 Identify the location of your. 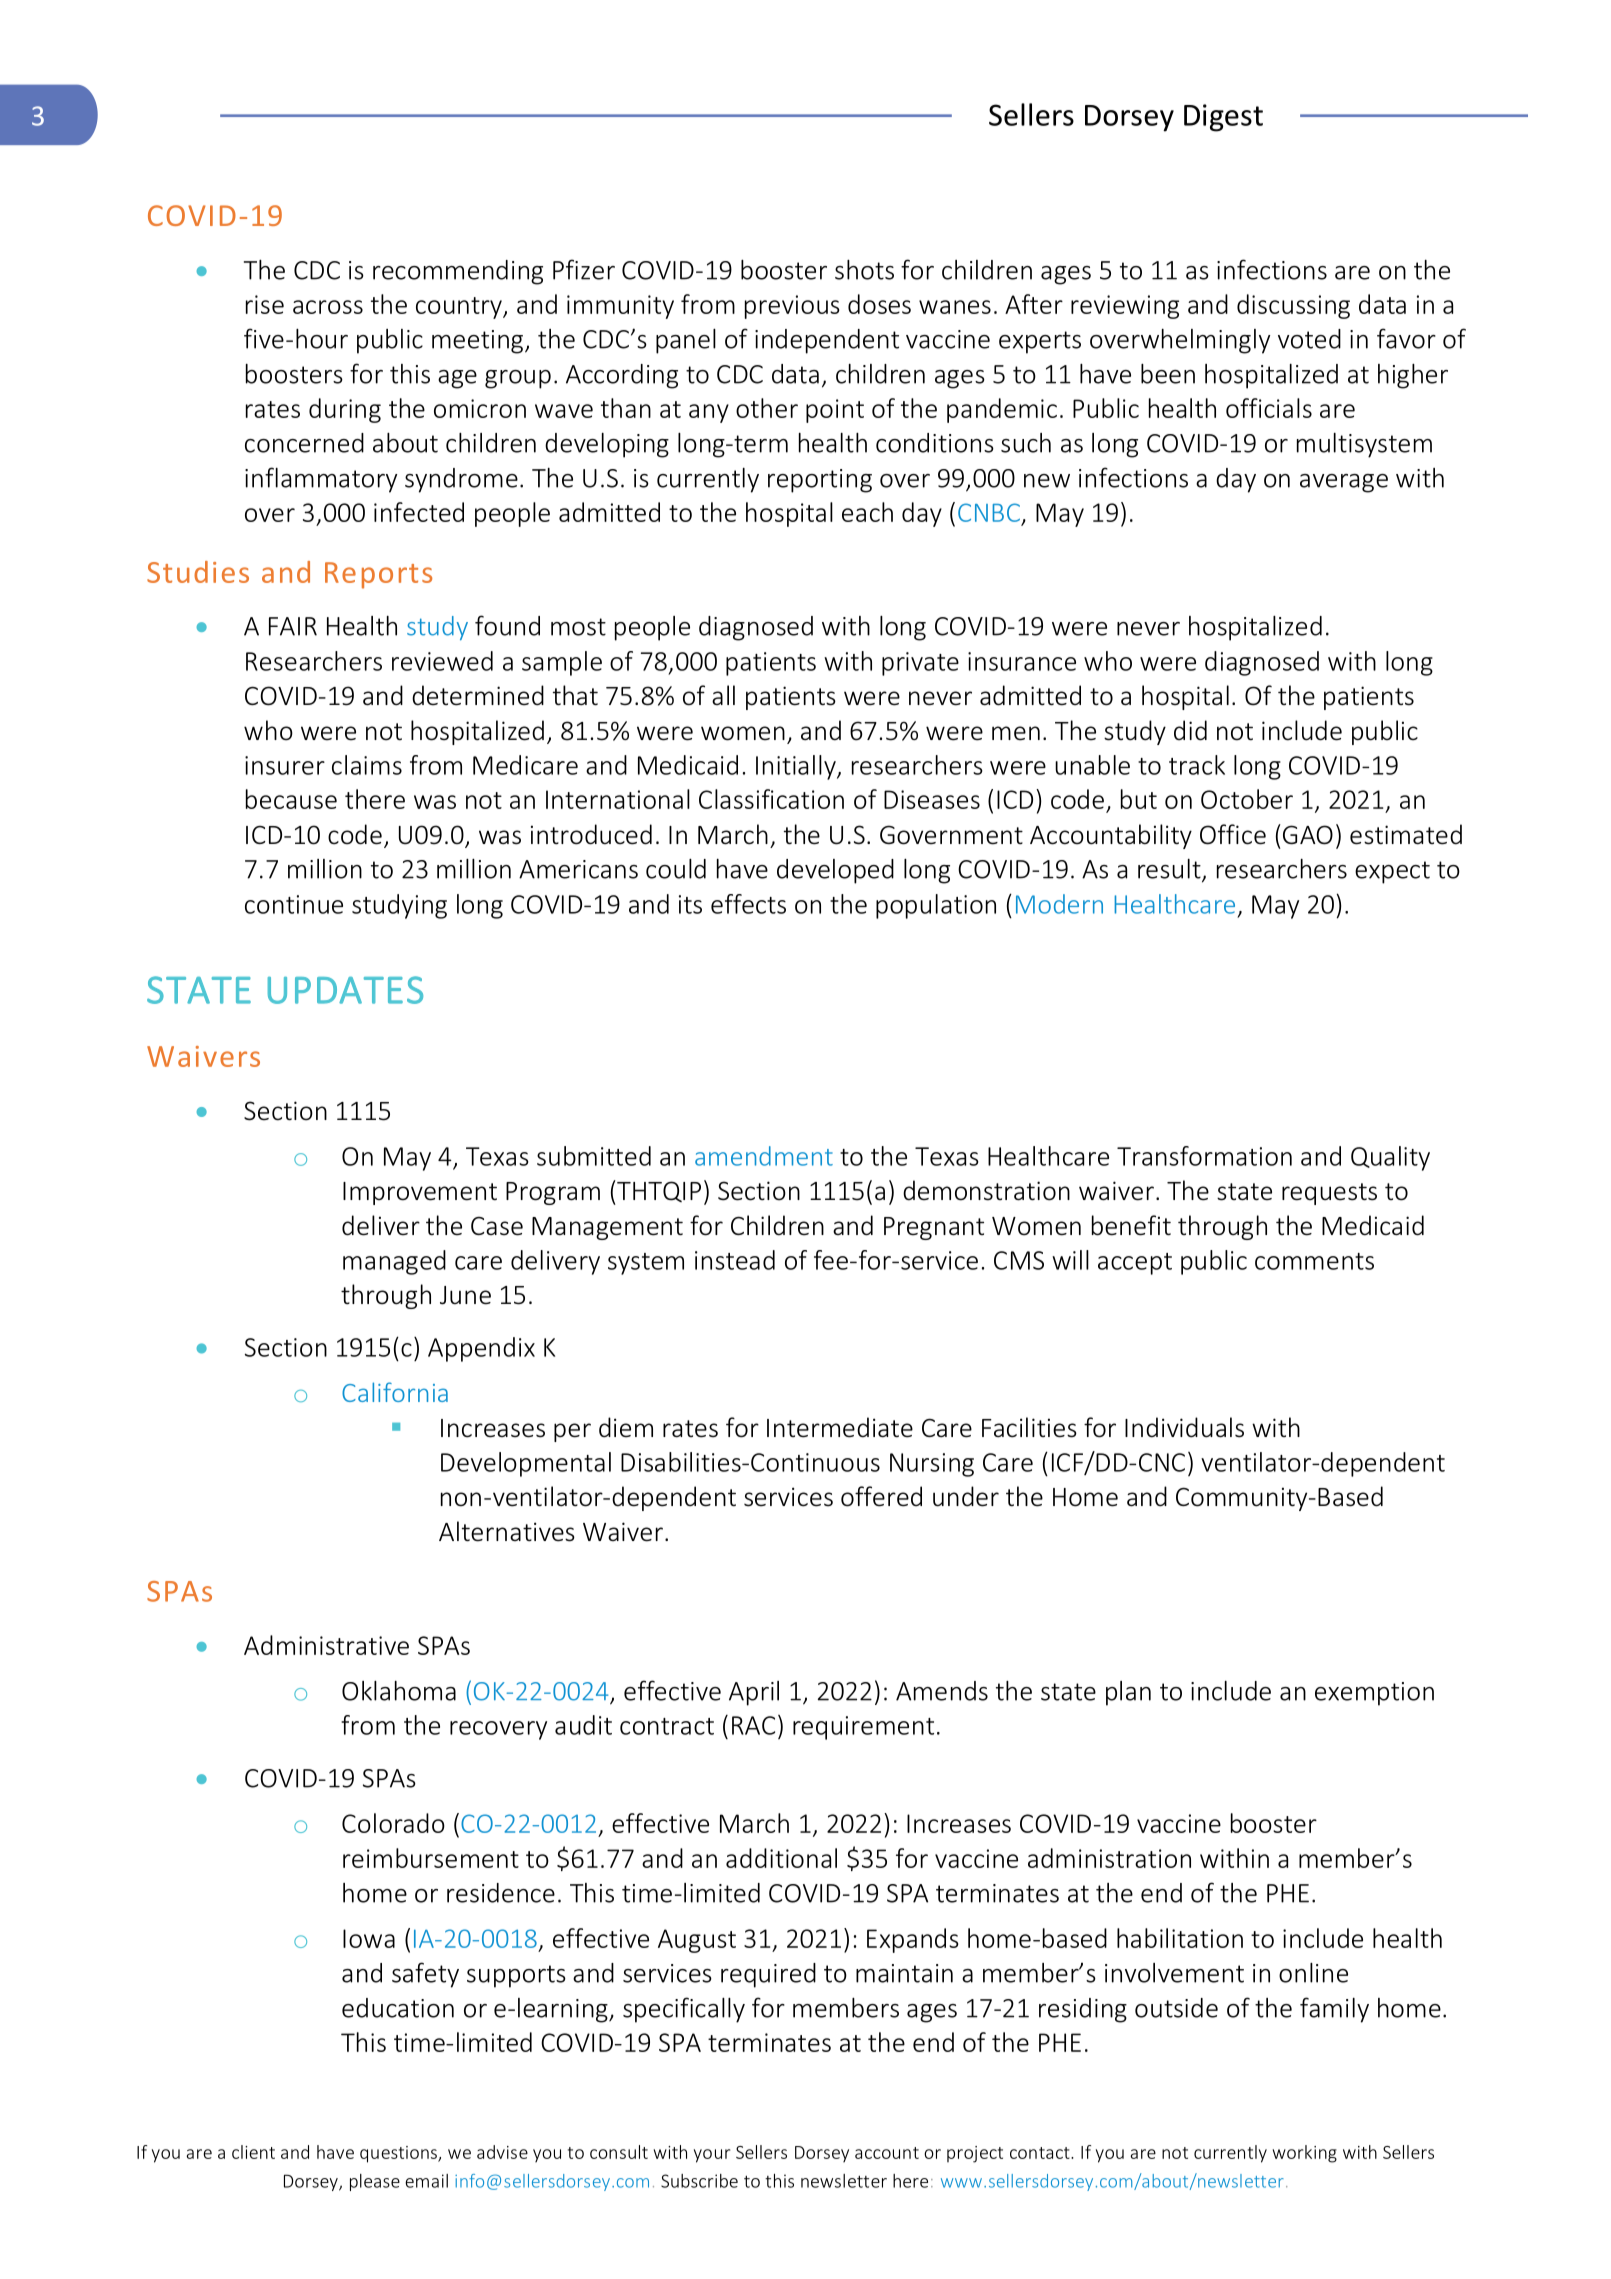
(712, 2156).
